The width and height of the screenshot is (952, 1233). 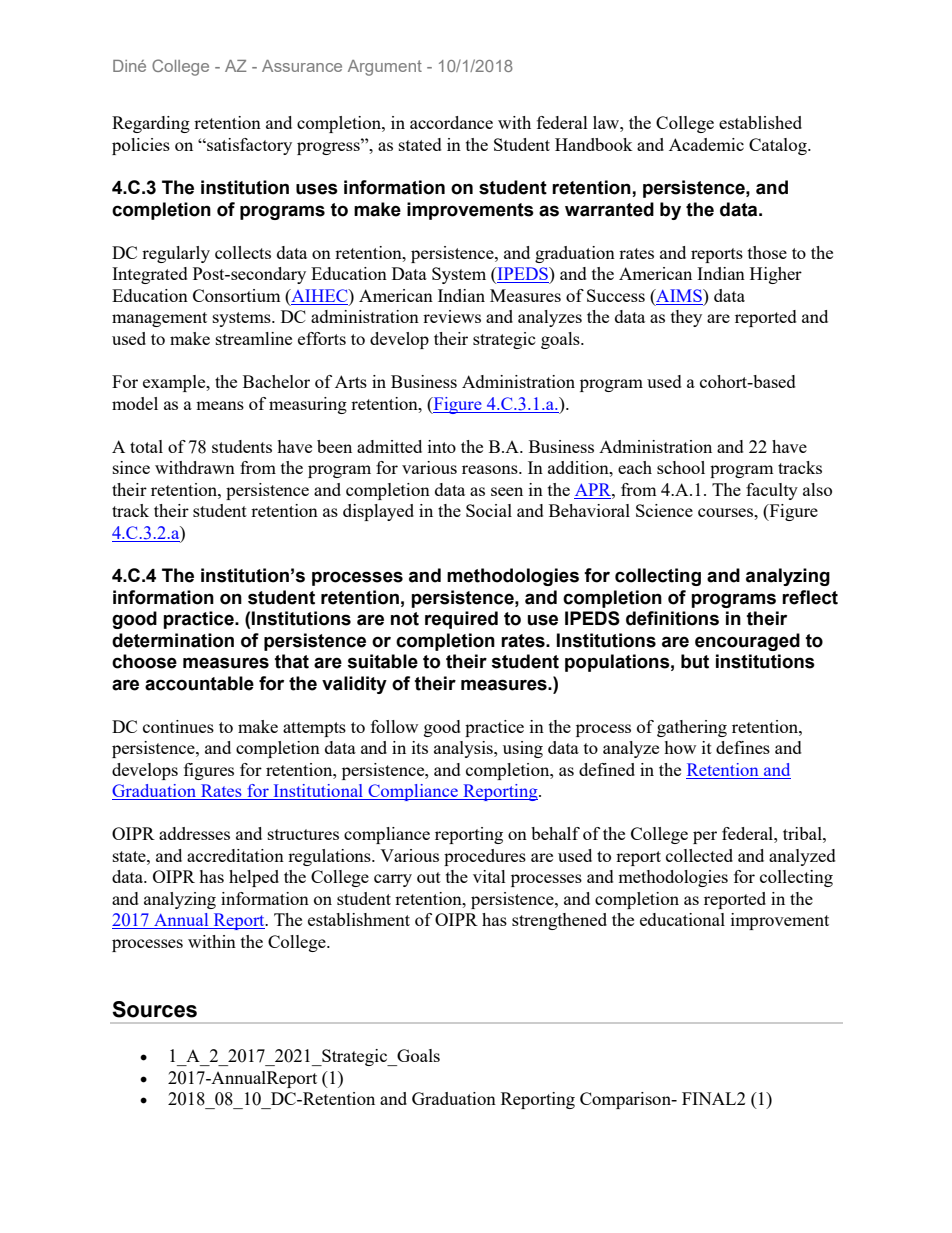 I want to click on strengthened, so click(x=559, y=921).
